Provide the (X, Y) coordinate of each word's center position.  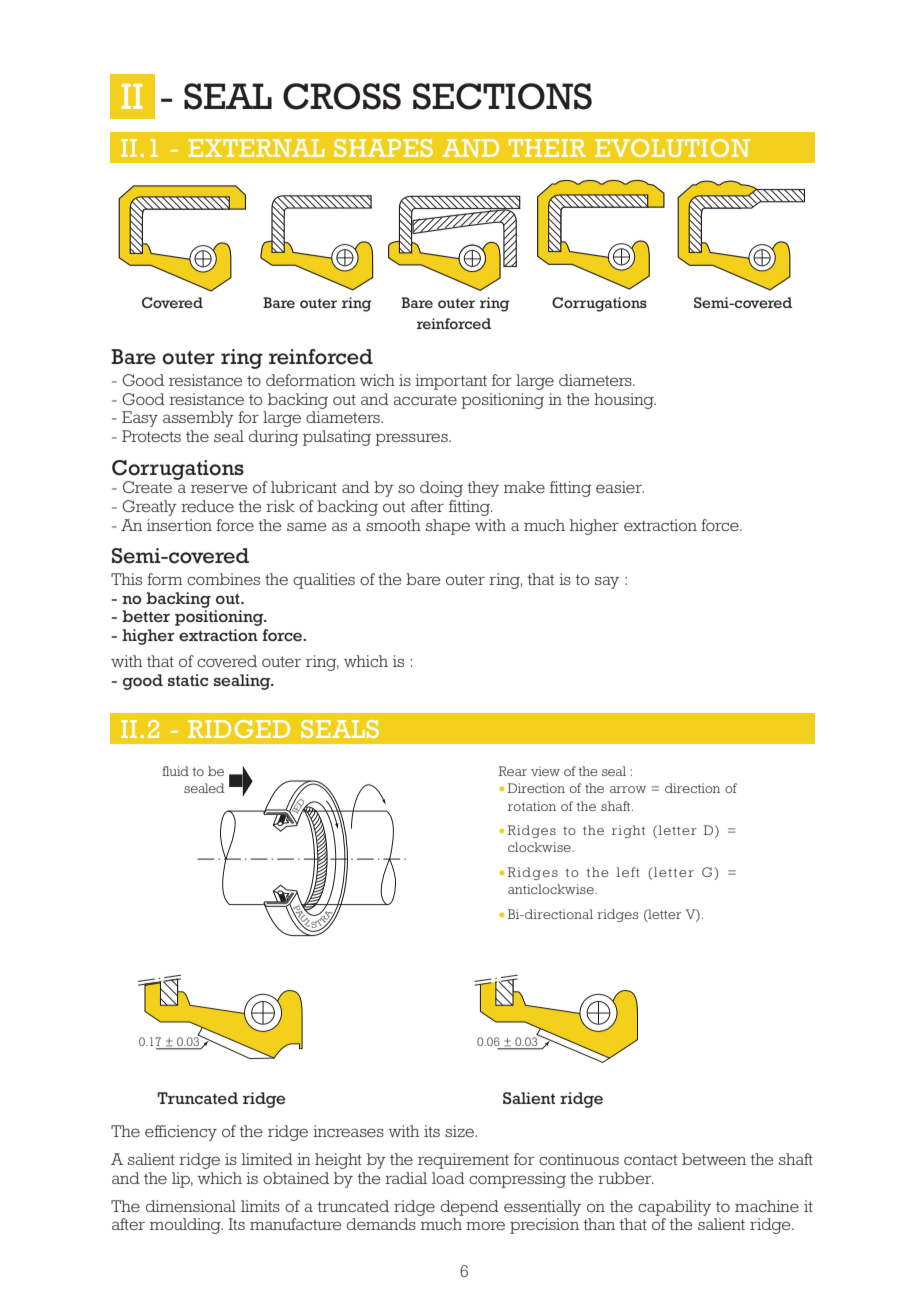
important (451, 382)
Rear (512, 771)
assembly (198, 419)
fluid (175, 771)
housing (625, 401)
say (607, 582)
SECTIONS (502, 96)
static (188, 680)
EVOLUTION (672, 148)
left (628, 872)
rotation (532, 806)
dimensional (191, 1206)
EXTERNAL (256, 148)
